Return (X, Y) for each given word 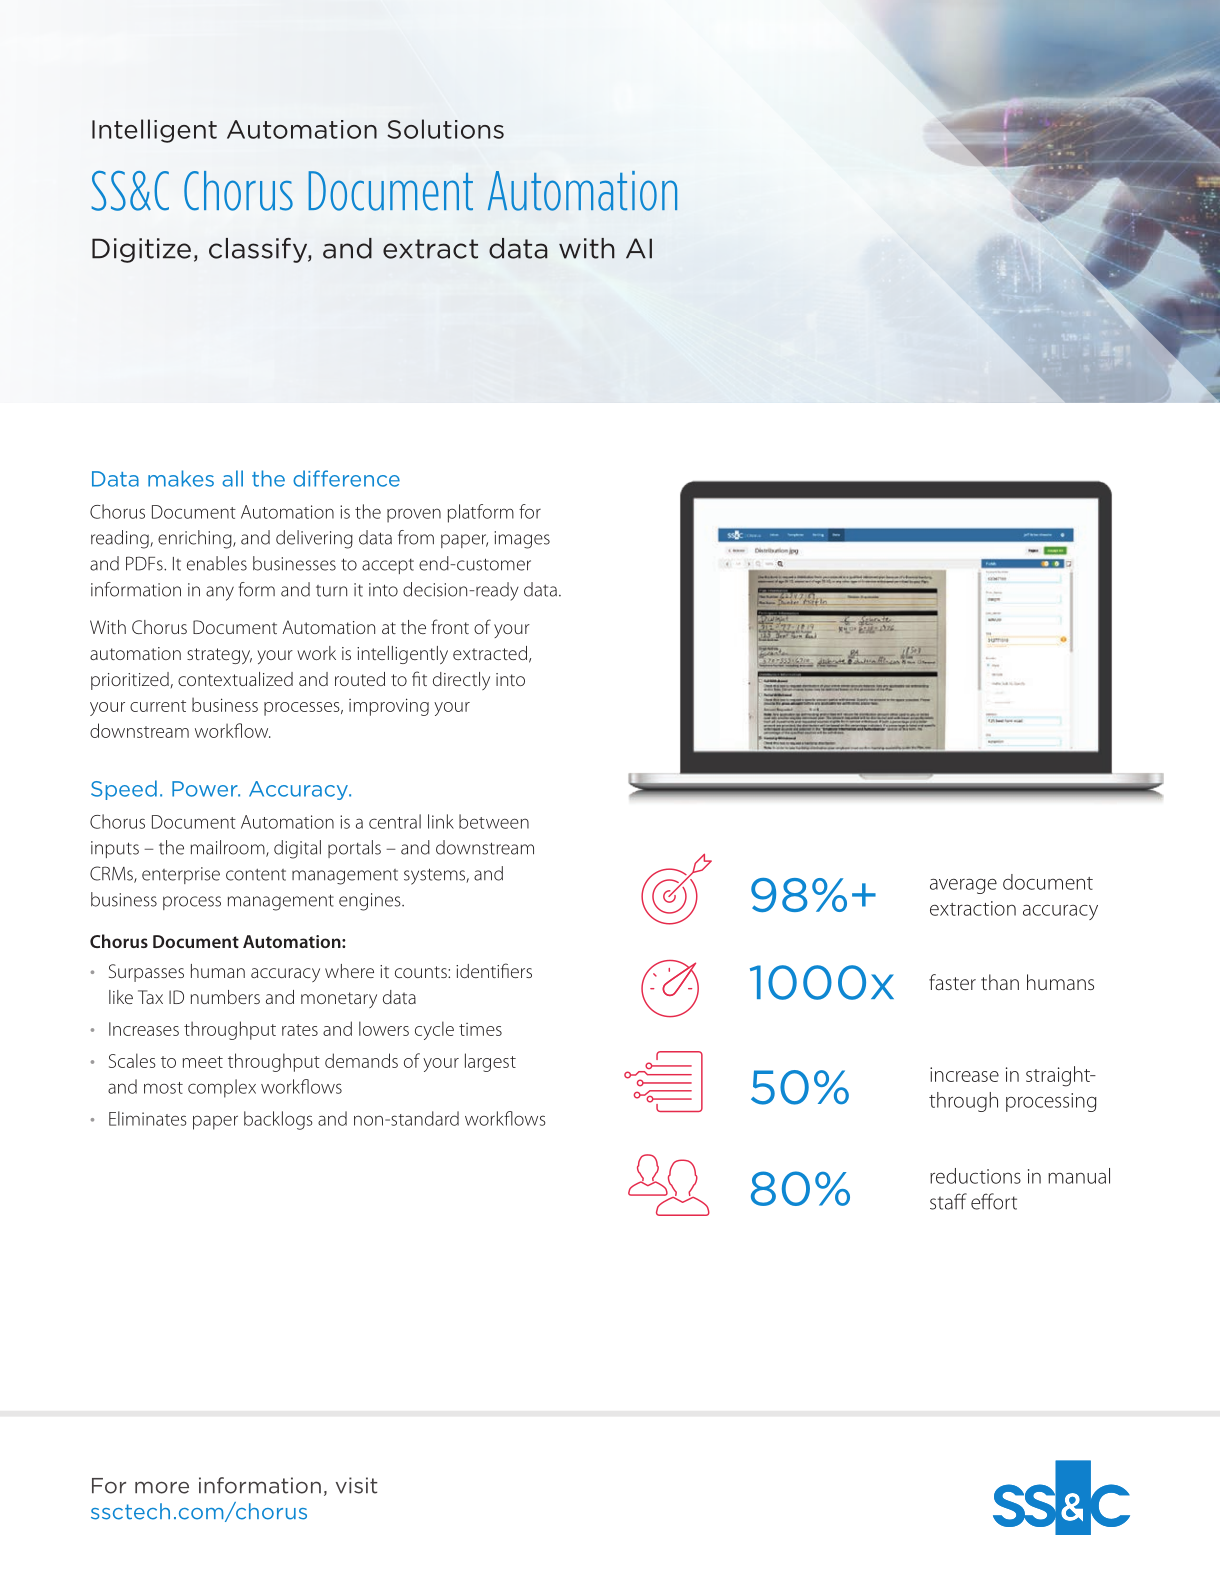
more (162, 1487)
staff (948, 1201)
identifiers (494, 970)
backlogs (278, 1120)
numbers (225, 997)
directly (461, 681)
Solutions (445, 129)
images (522, 540)
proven (414, 515)
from (416, 537)
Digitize (141, 250)
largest (490, 1062)
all (232, 478)
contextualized (235, 679)
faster (952, 982)
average (963, 886)
